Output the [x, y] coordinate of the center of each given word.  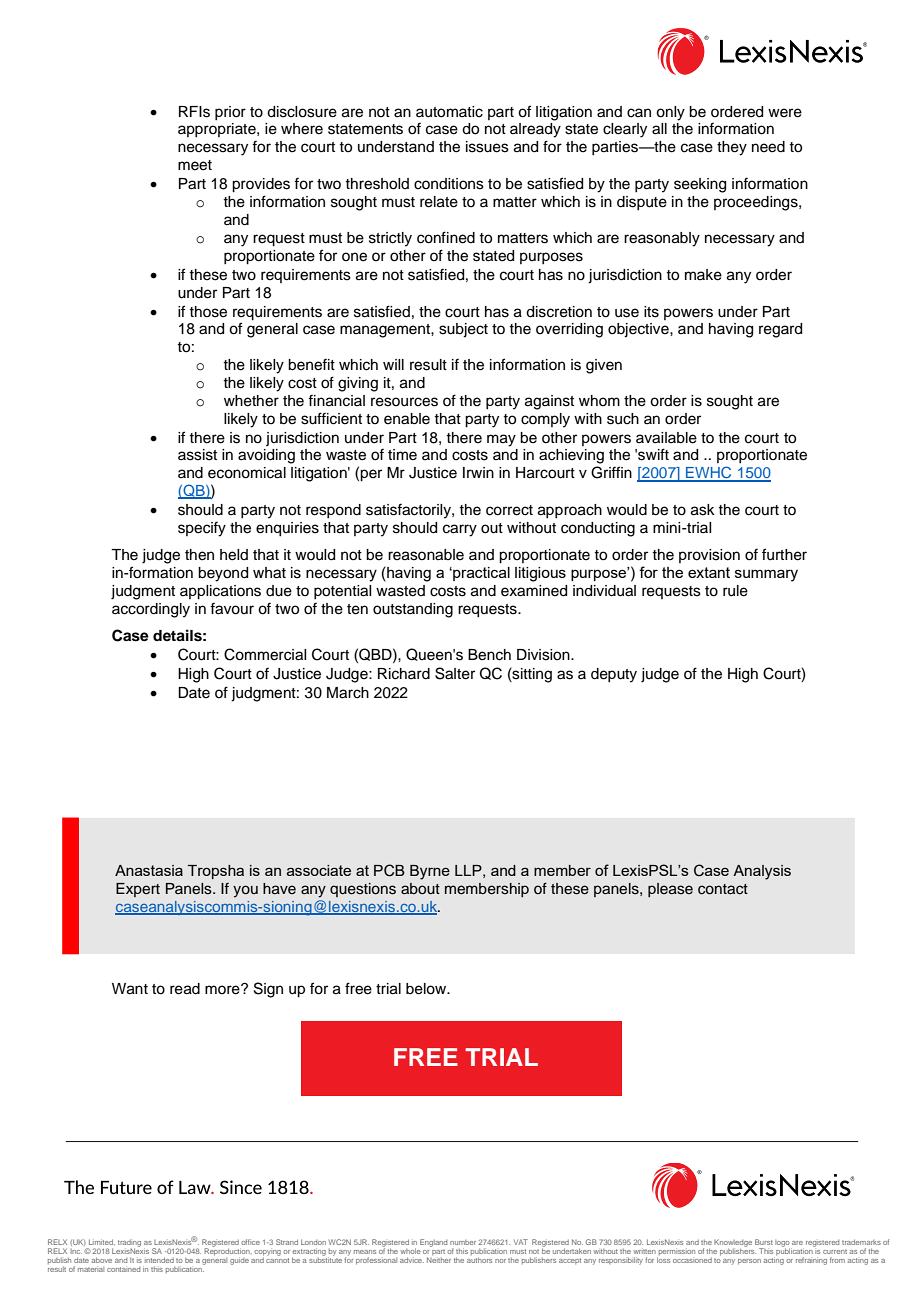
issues [487, 147]
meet [195, 165]
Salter [455, 673]
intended [159, 1260]
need [768, 147]
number [463, 1242]
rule [735, 591]
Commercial [265, 654]
